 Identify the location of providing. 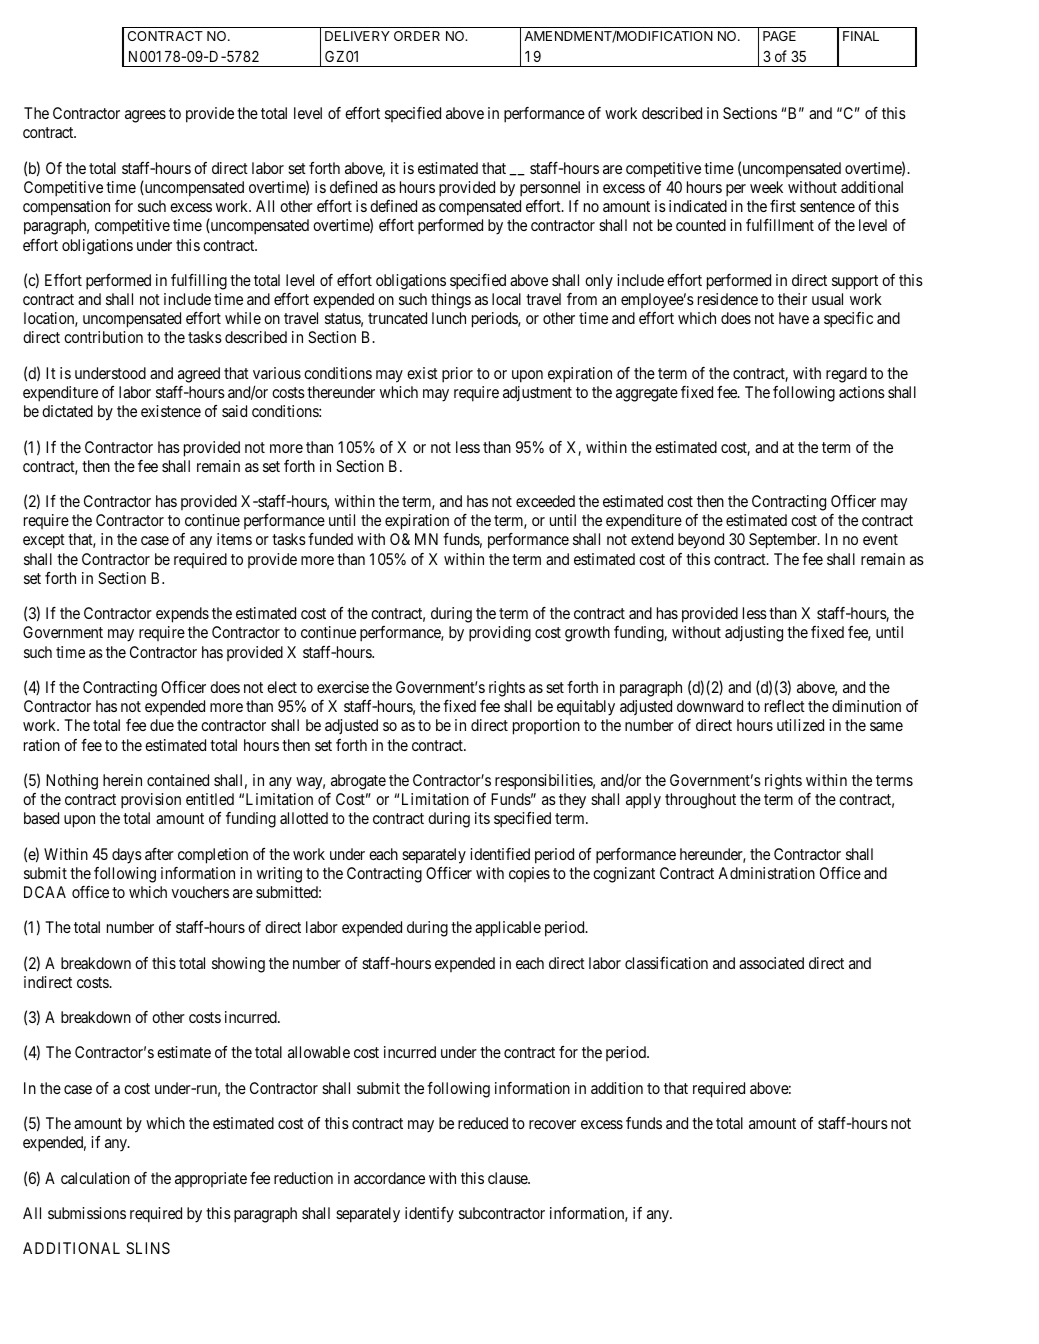
(500, 634).
